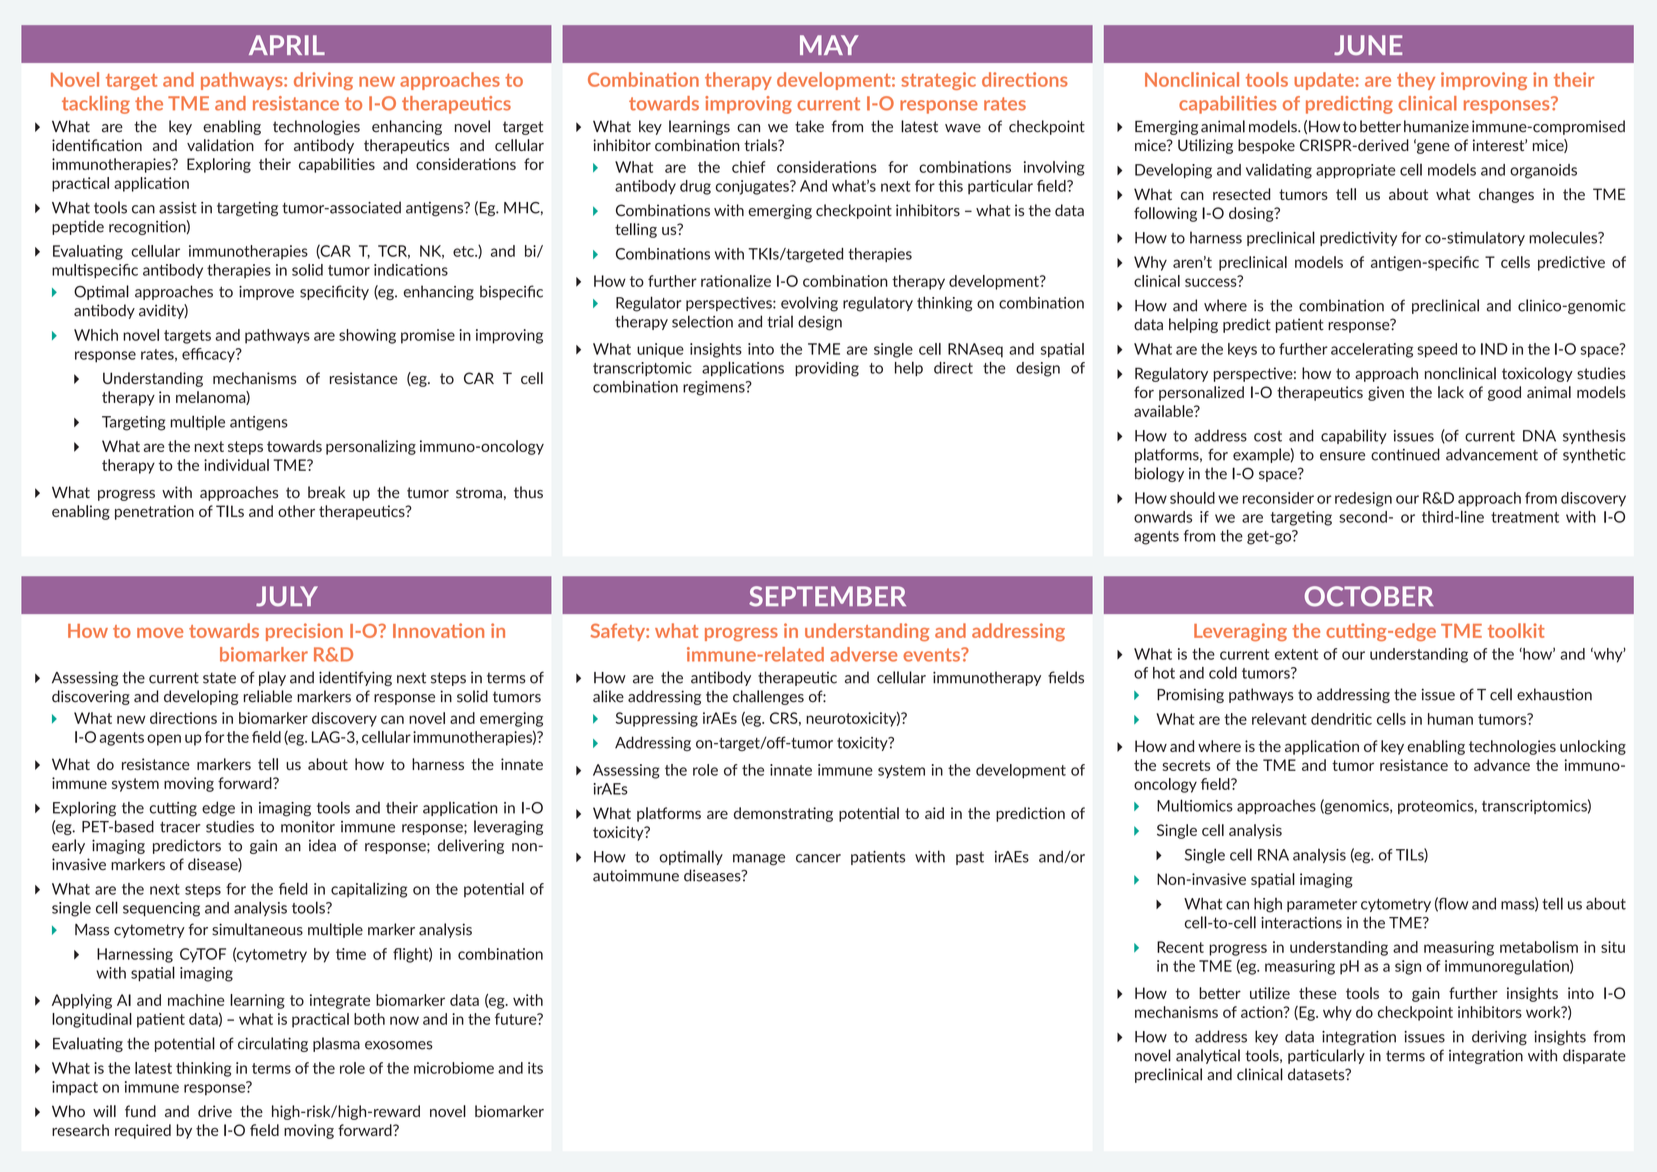  I want to click on JULY, so click(287, 596).
